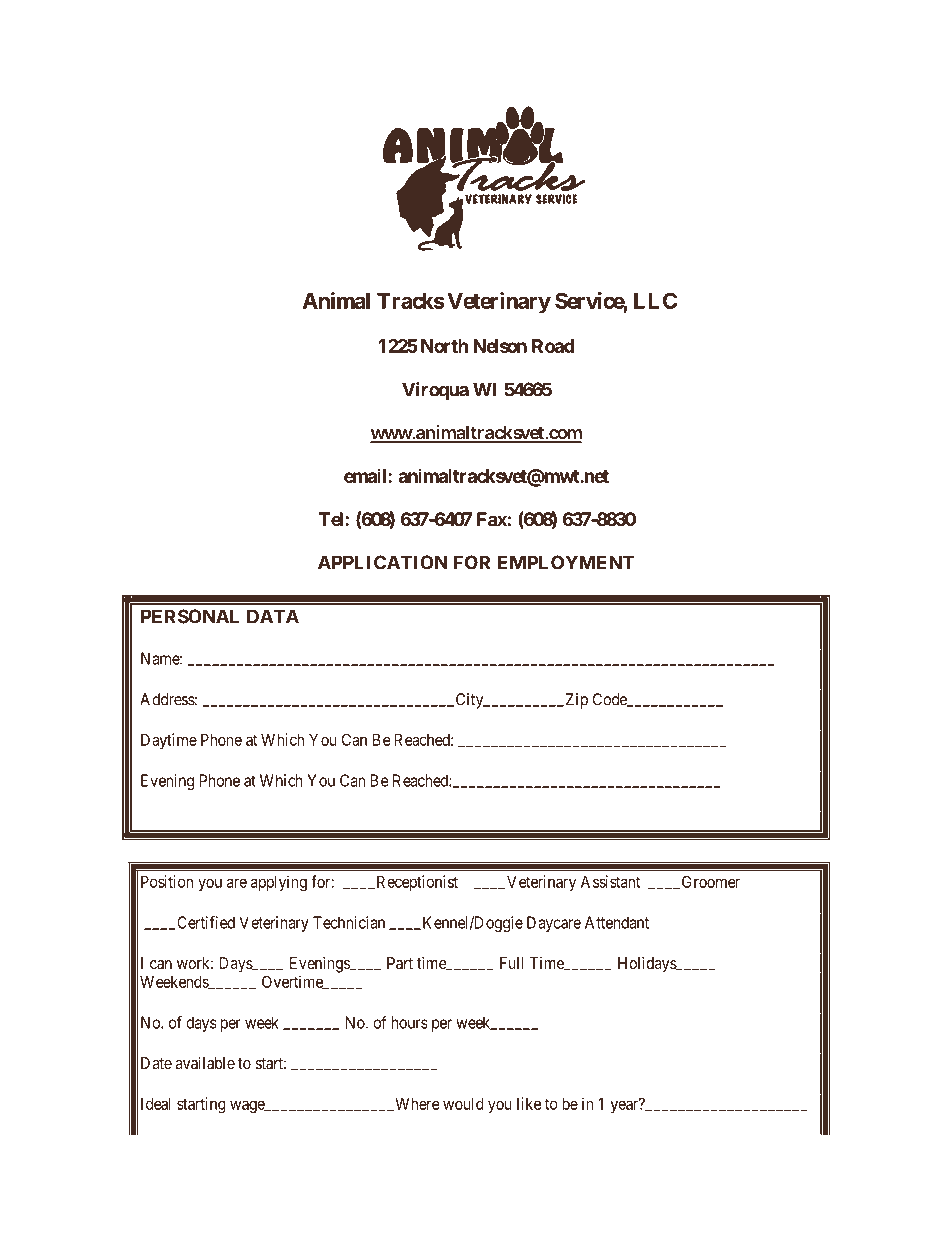 This image has width=952, height=1233. Describe the element at coordinates (190, 616) in the image. I see `PERSONAL` at that location.
